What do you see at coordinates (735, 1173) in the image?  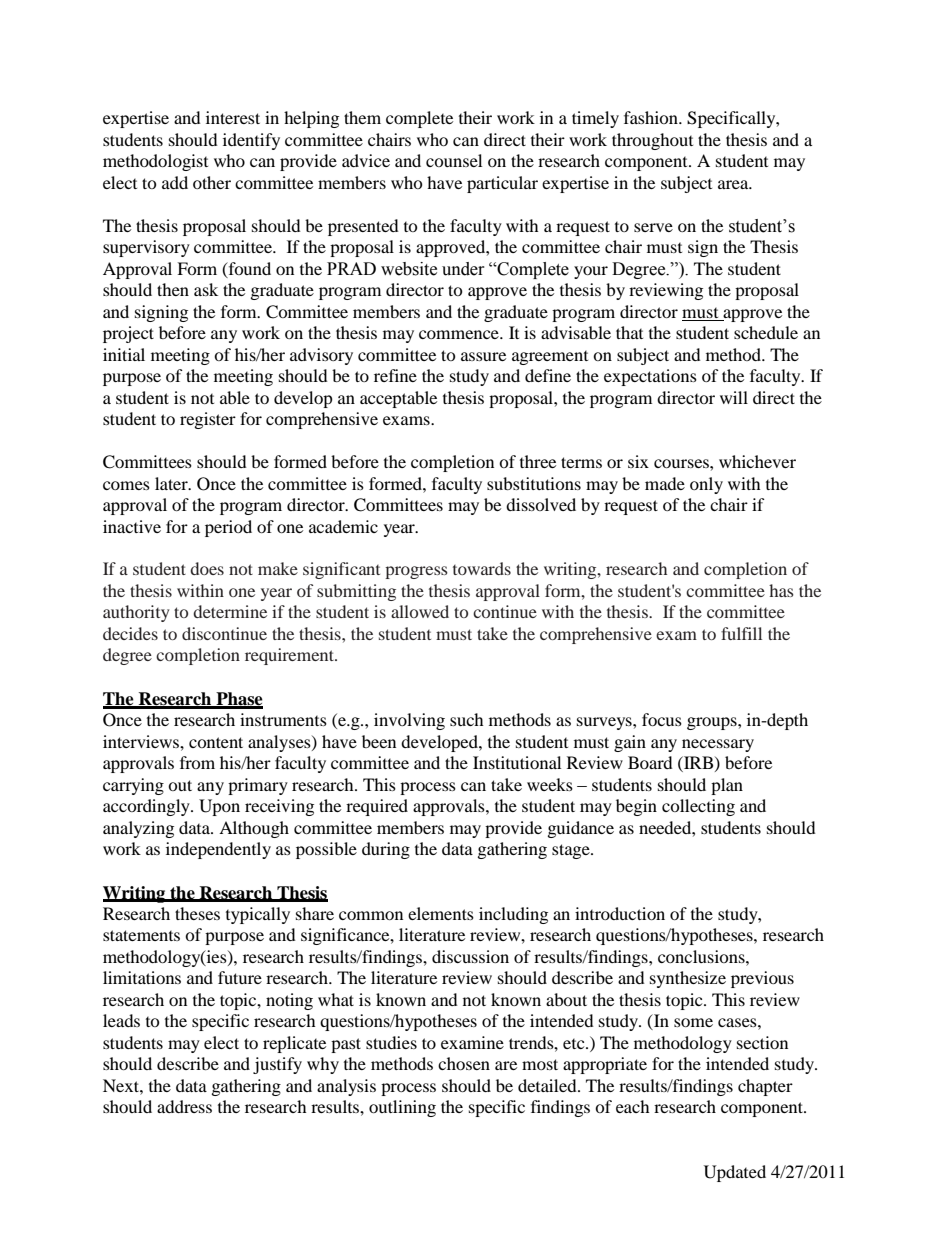 I see `Updated` at bounding box center [735, 1173].
